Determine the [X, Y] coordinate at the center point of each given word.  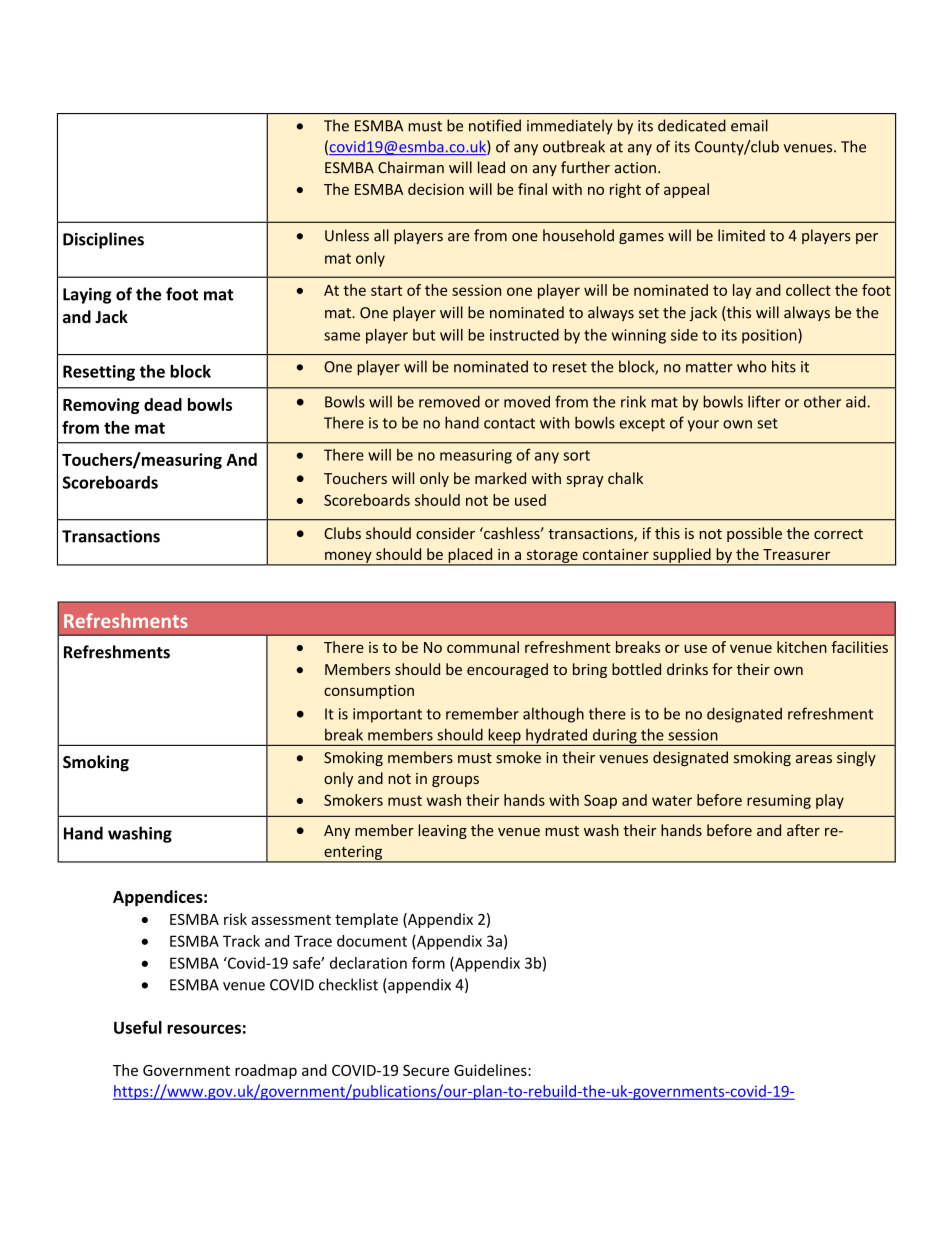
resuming [779, 801]
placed [470, 556]
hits [784, 366]
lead [491, 167]
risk [235, 919]
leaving [442, 831]
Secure [426, 1070]
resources [204, 1029]
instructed [524, 335]
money [348, 558]
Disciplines [103, 240]
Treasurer [796, 554]
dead [163, 404]
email [749, 125]
